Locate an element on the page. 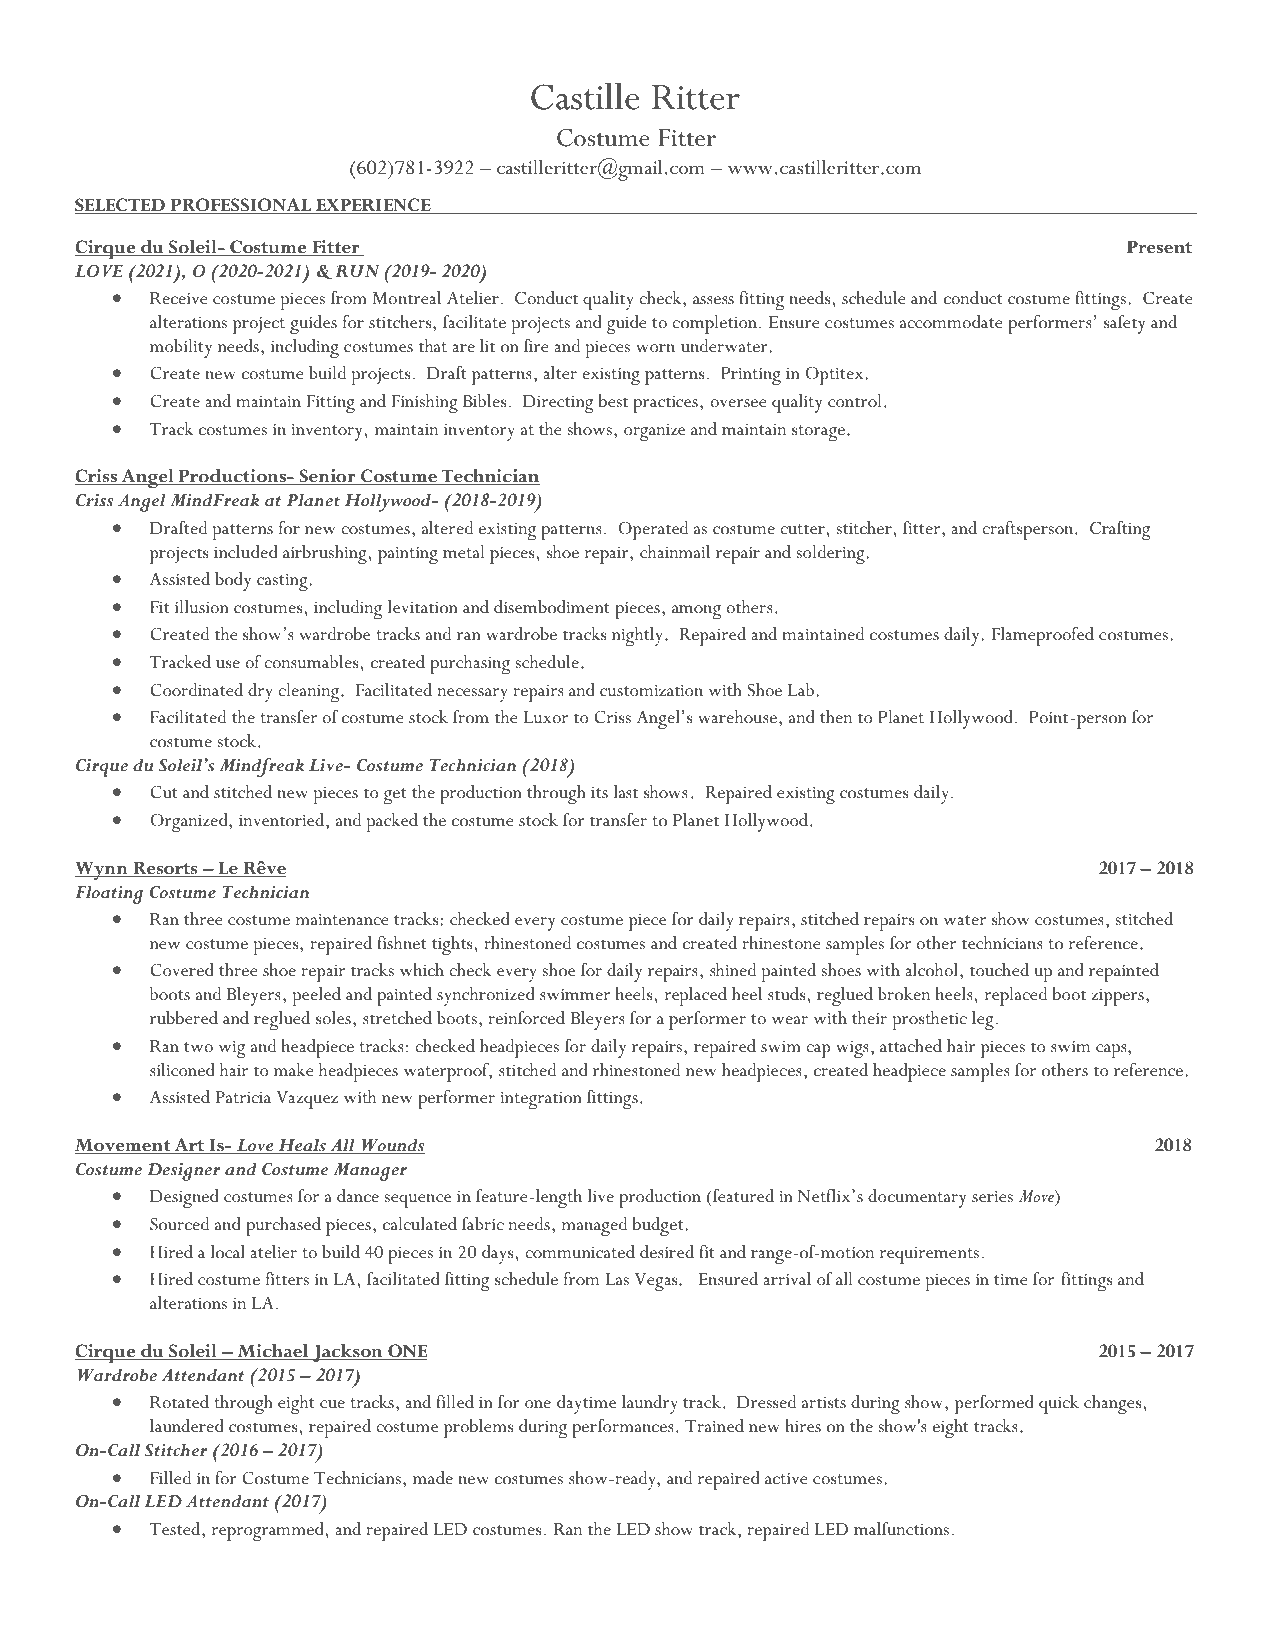 This document has height=1644, width=1271. PROFESSIONAL is located at coordinates (241, 206).
